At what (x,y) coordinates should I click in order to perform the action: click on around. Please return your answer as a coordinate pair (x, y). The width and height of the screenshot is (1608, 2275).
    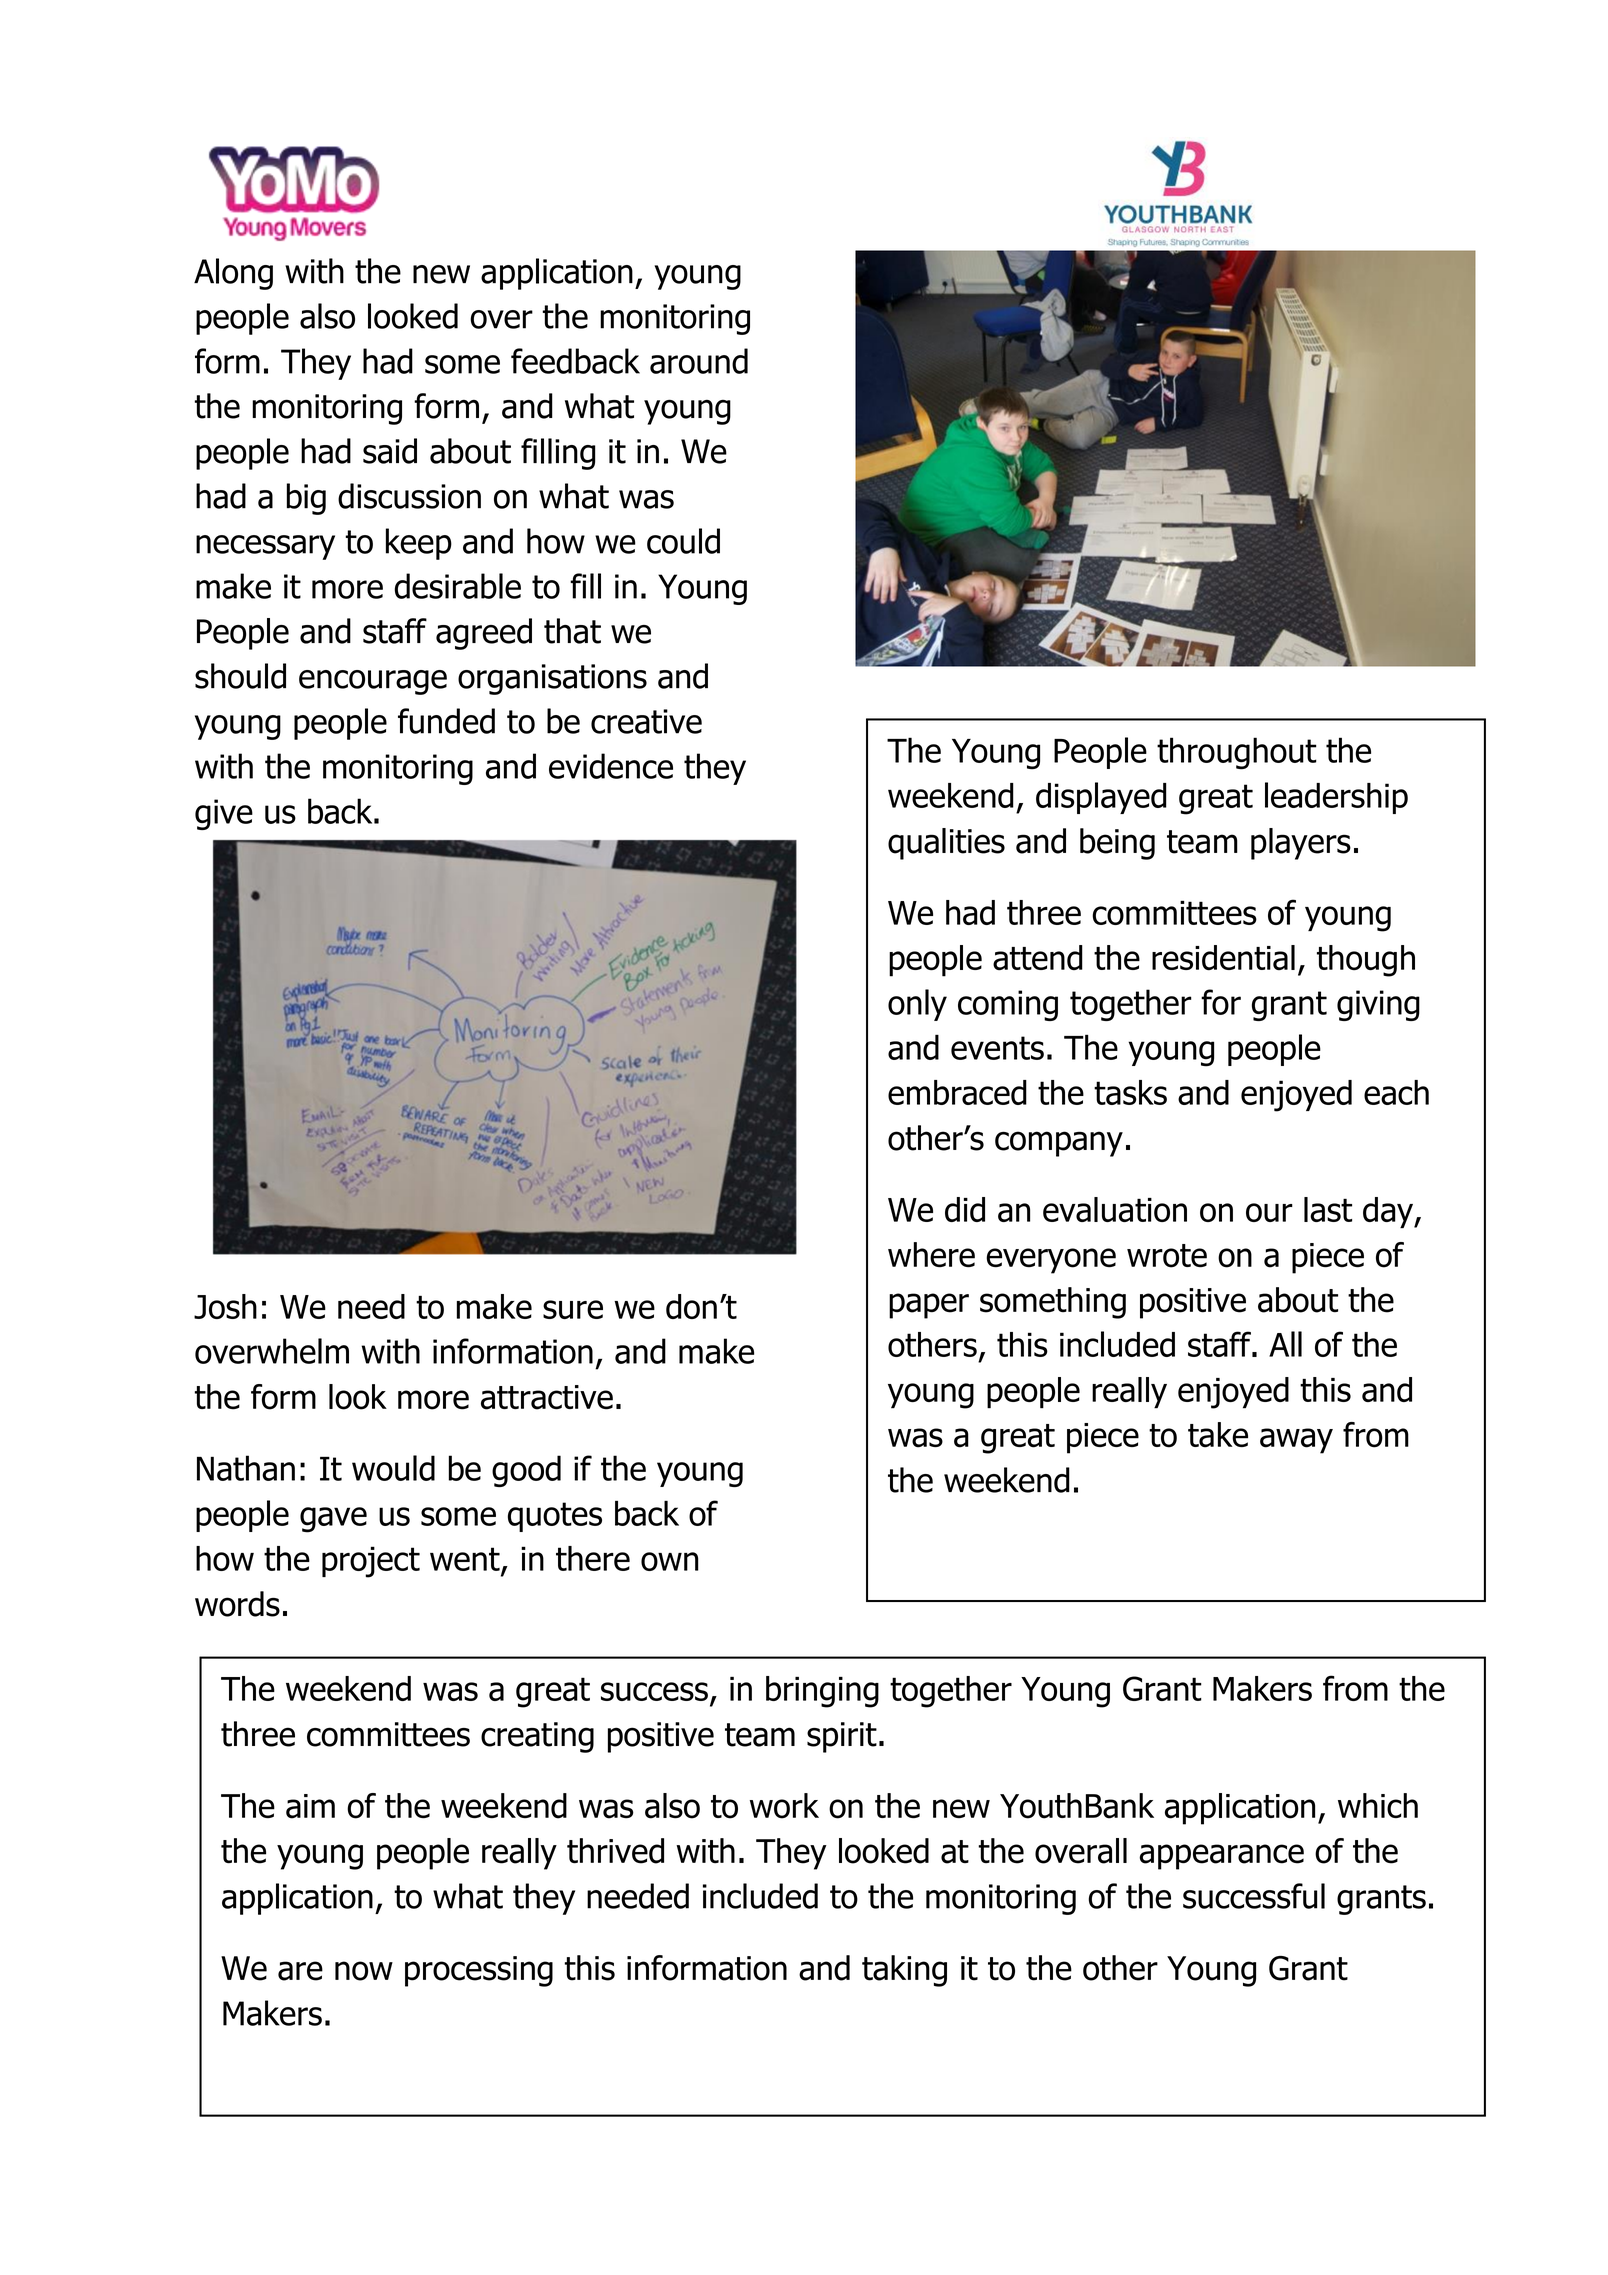
    Looking at the image, I should click on (699, 361).
